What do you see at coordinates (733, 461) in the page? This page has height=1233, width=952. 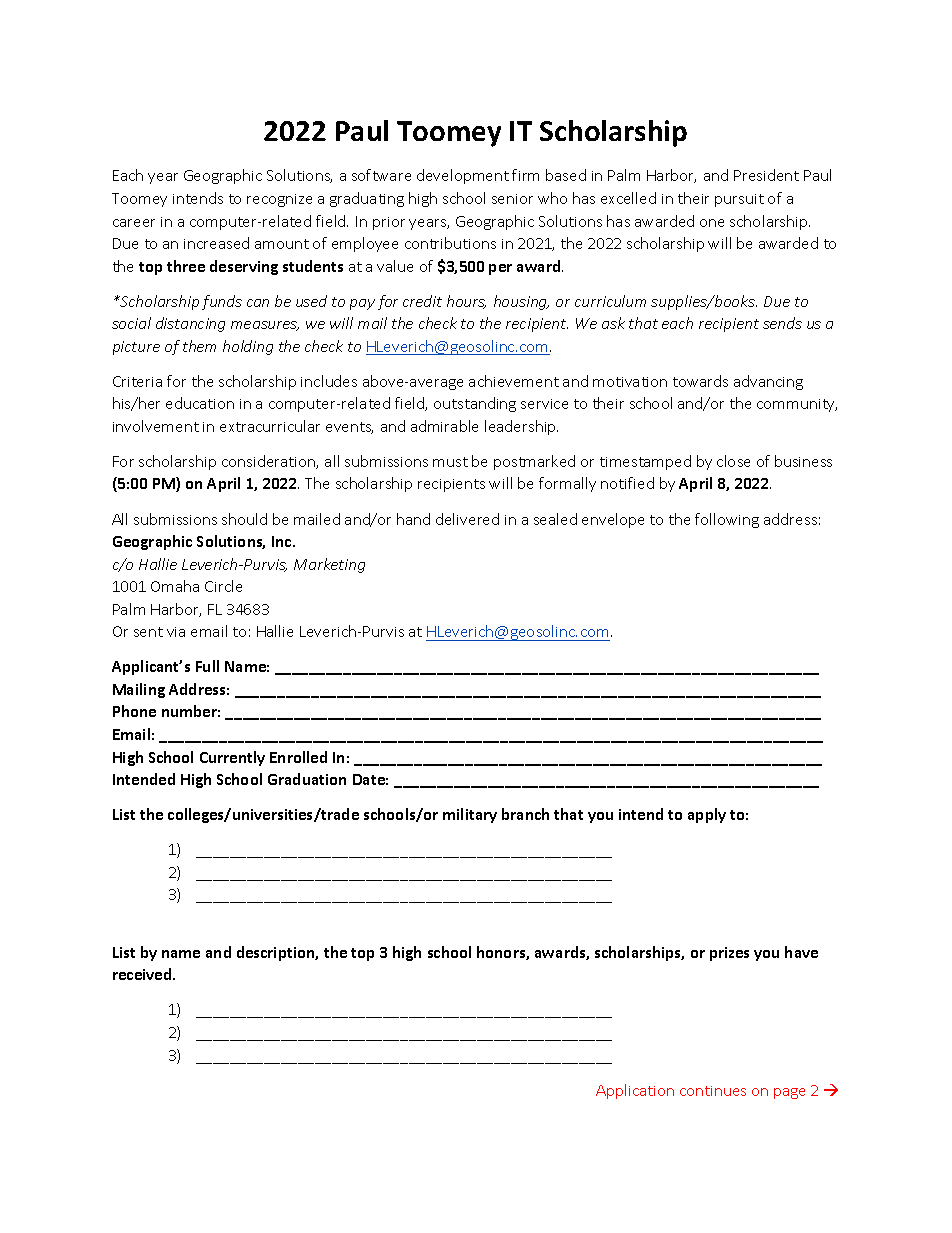 I see `close` at bounding box center [733, 461].
